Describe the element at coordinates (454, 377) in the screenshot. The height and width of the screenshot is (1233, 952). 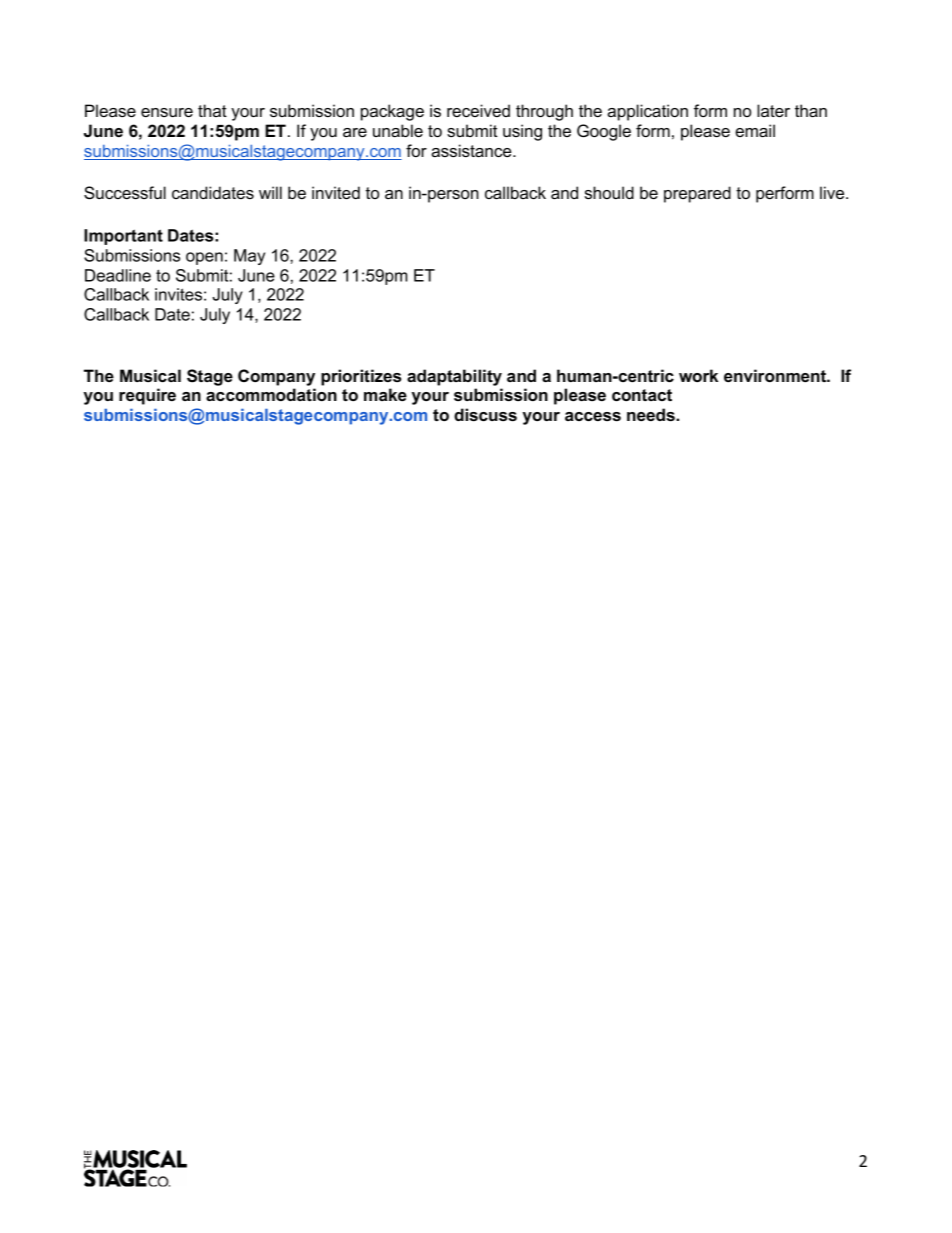
I see `adaptability` at that location.
